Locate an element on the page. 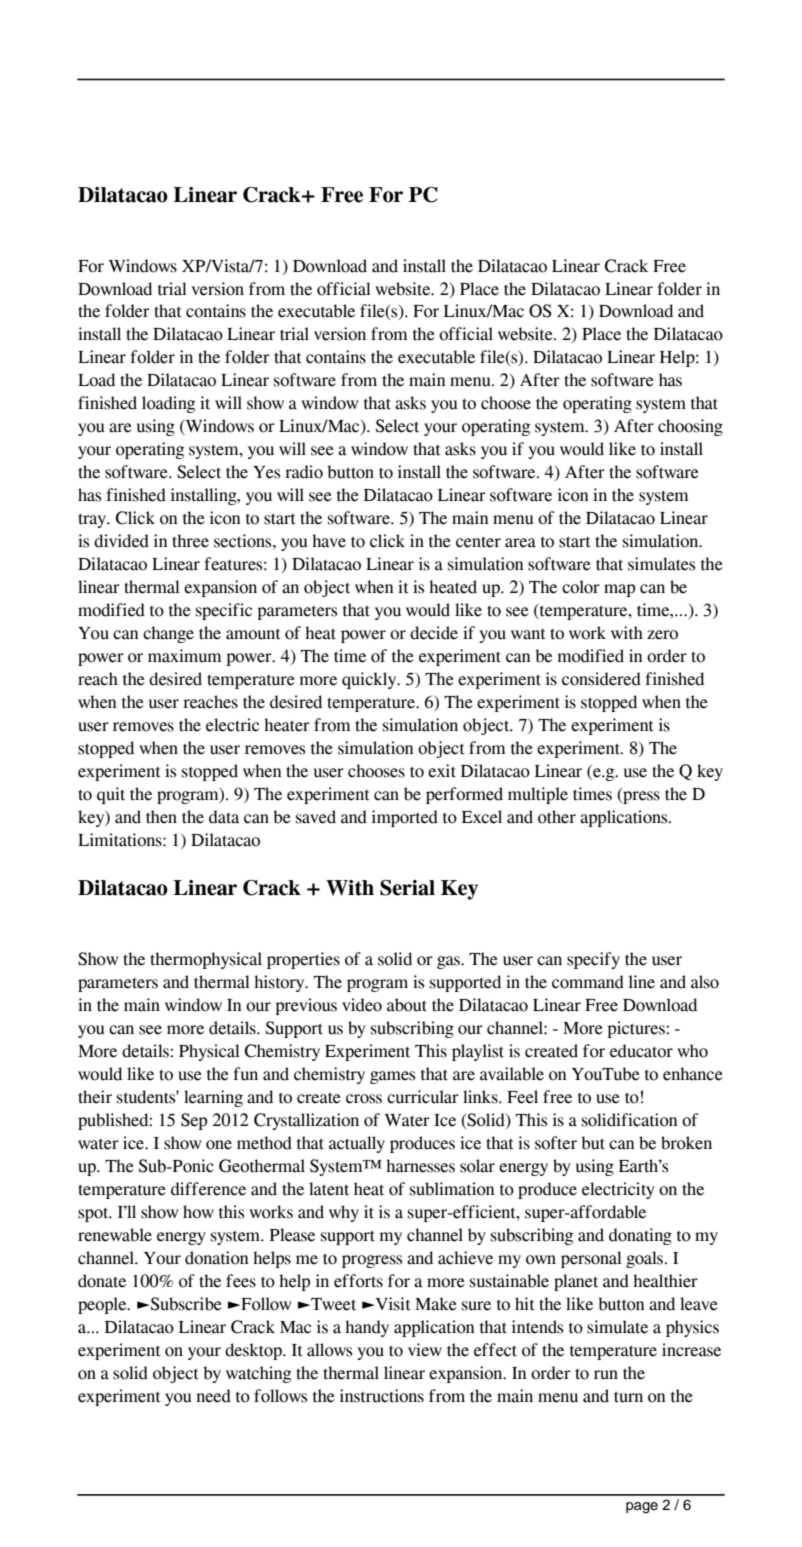 This page has width=802, height=1547. history is located at coordinates (280, 983).
